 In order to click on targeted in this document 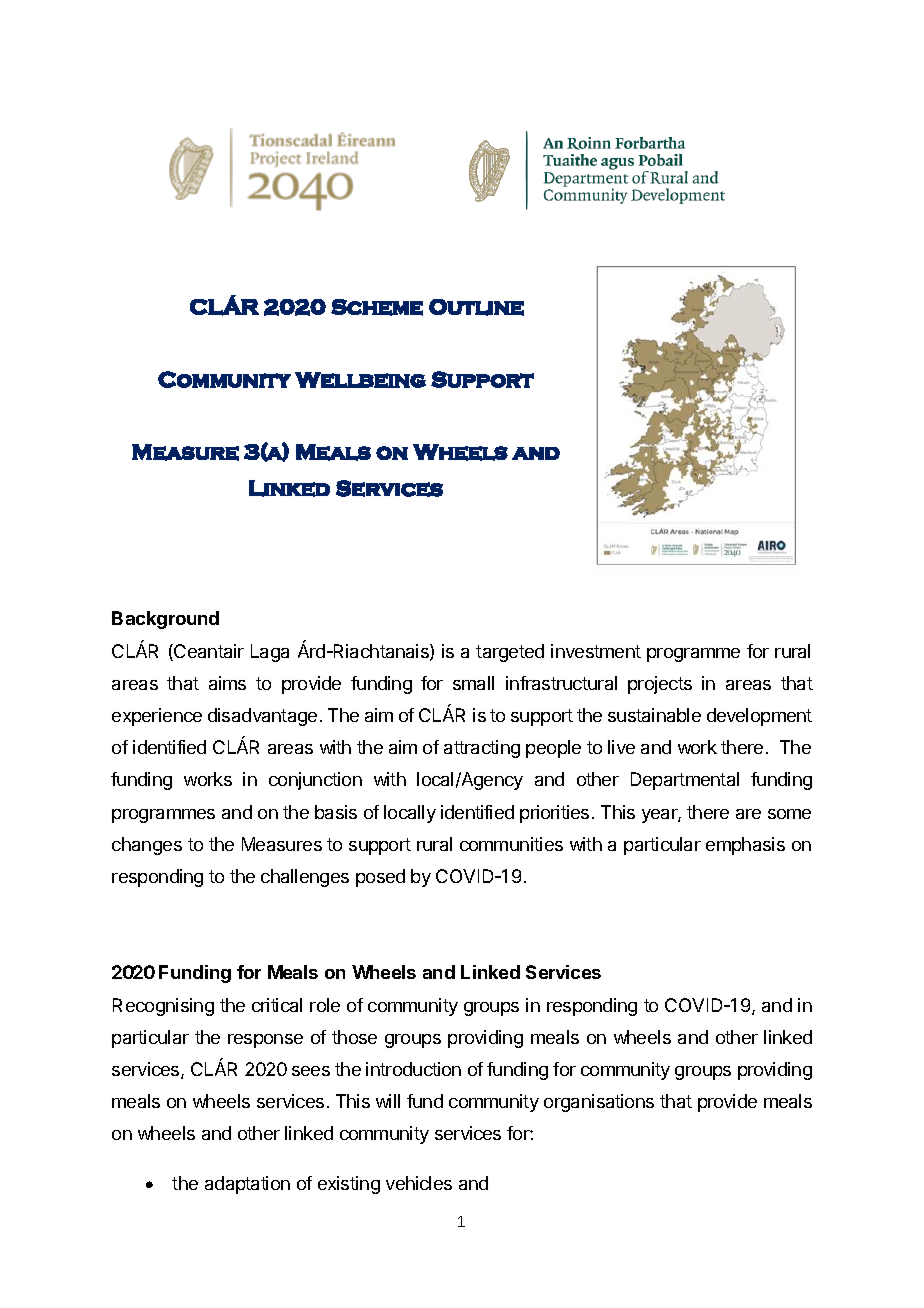, I will do `click(510, 653)`.
